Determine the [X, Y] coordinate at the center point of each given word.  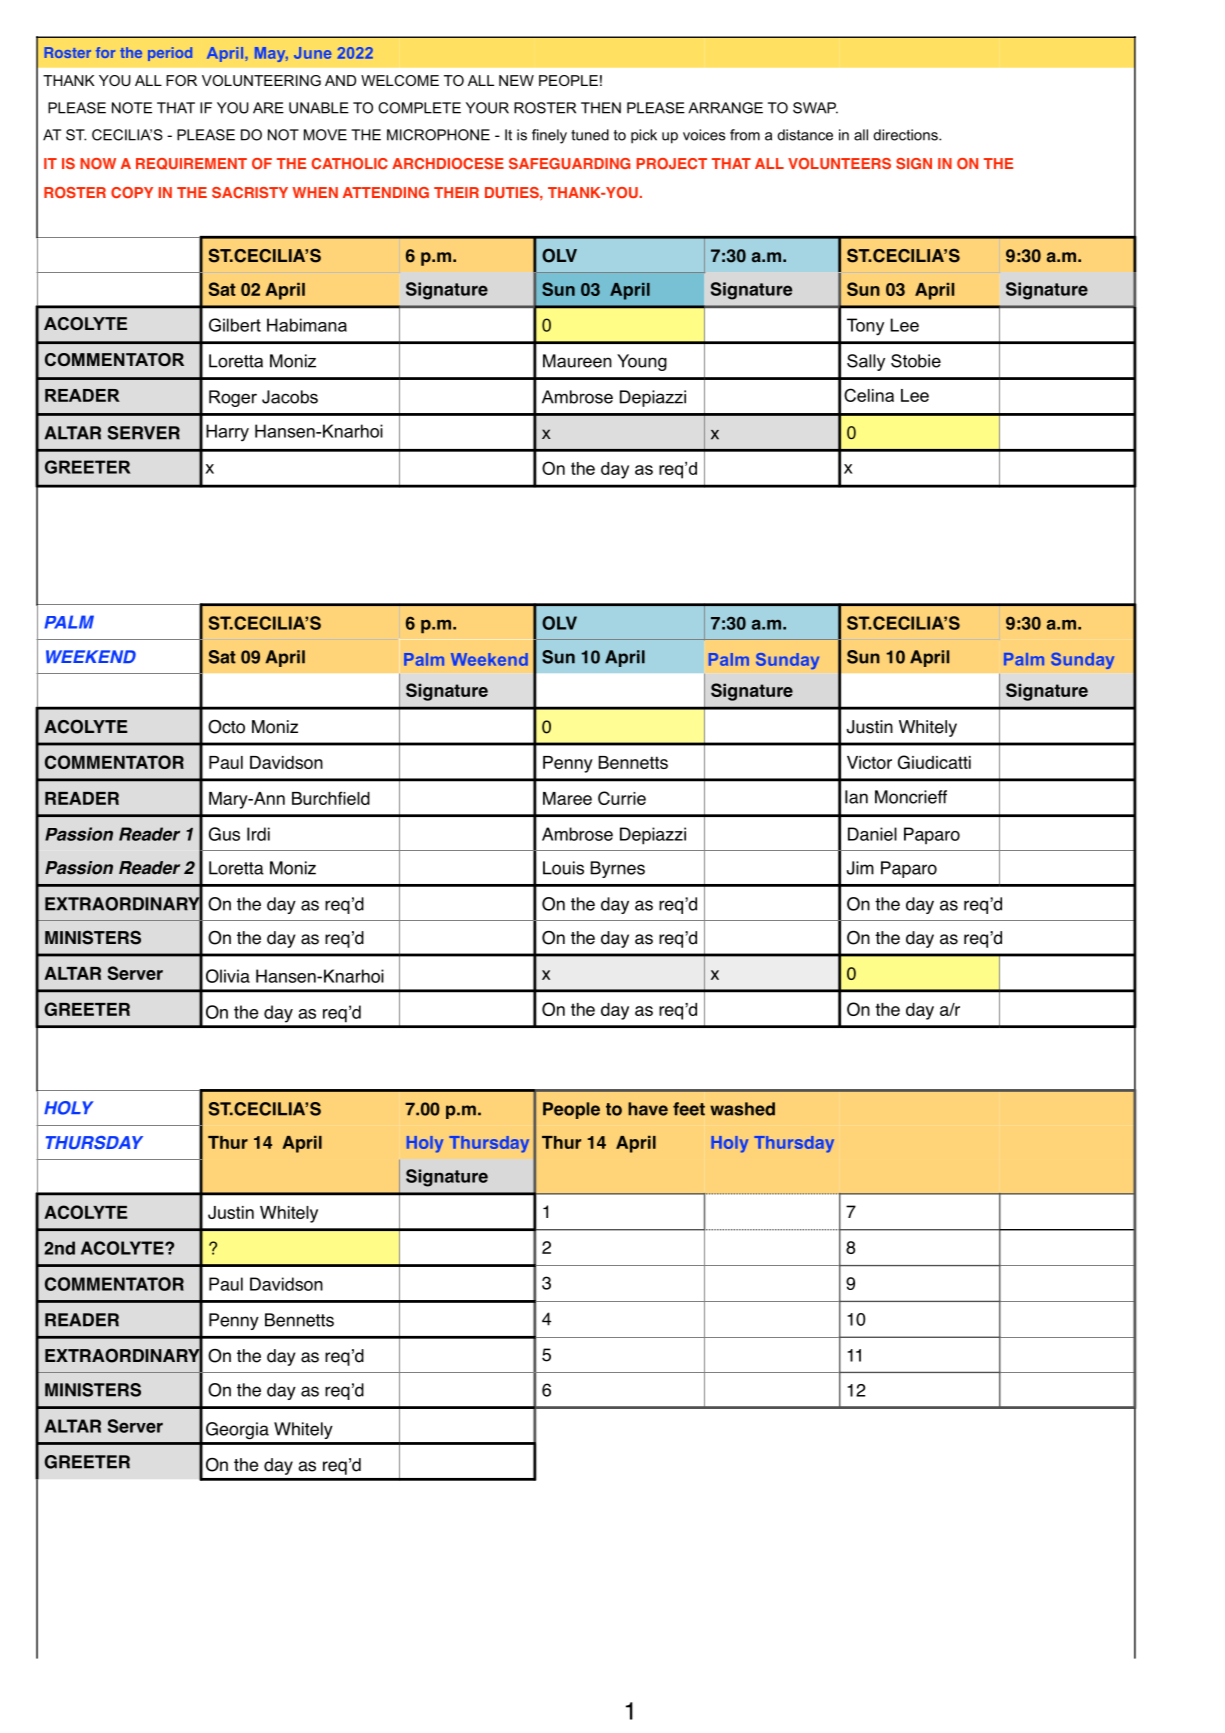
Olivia [228, 976]
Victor [869, 762]
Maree [567, 798]
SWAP [815, 108]
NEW [516, 80]
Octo [226, 727]
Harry [227, 433]
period [170, 54]
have [648, 1109]
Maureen [577, 361]
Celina [869, 395]
